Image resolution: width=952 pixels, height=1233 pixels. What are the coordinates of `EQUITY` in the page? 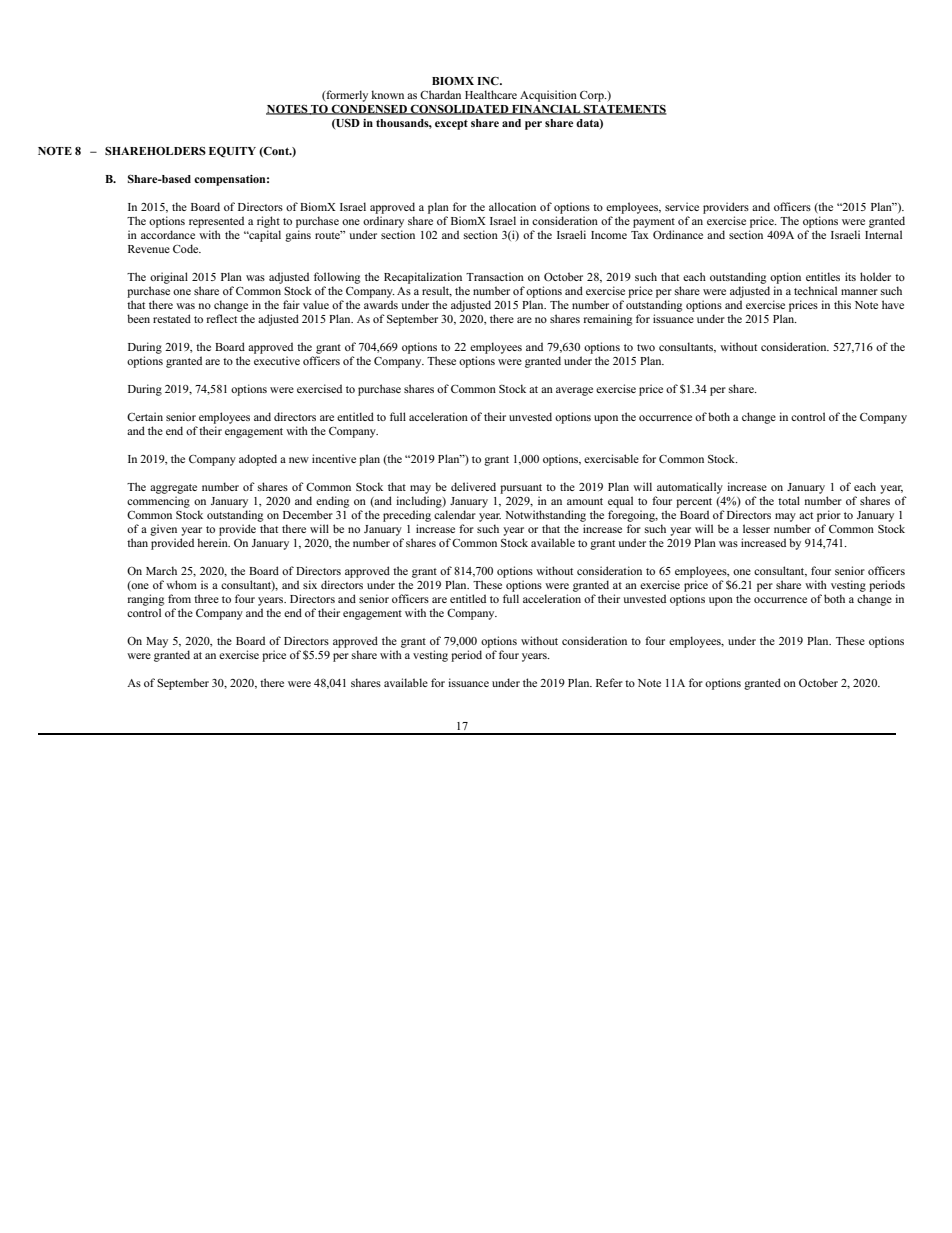 It's located at (232, 151).
